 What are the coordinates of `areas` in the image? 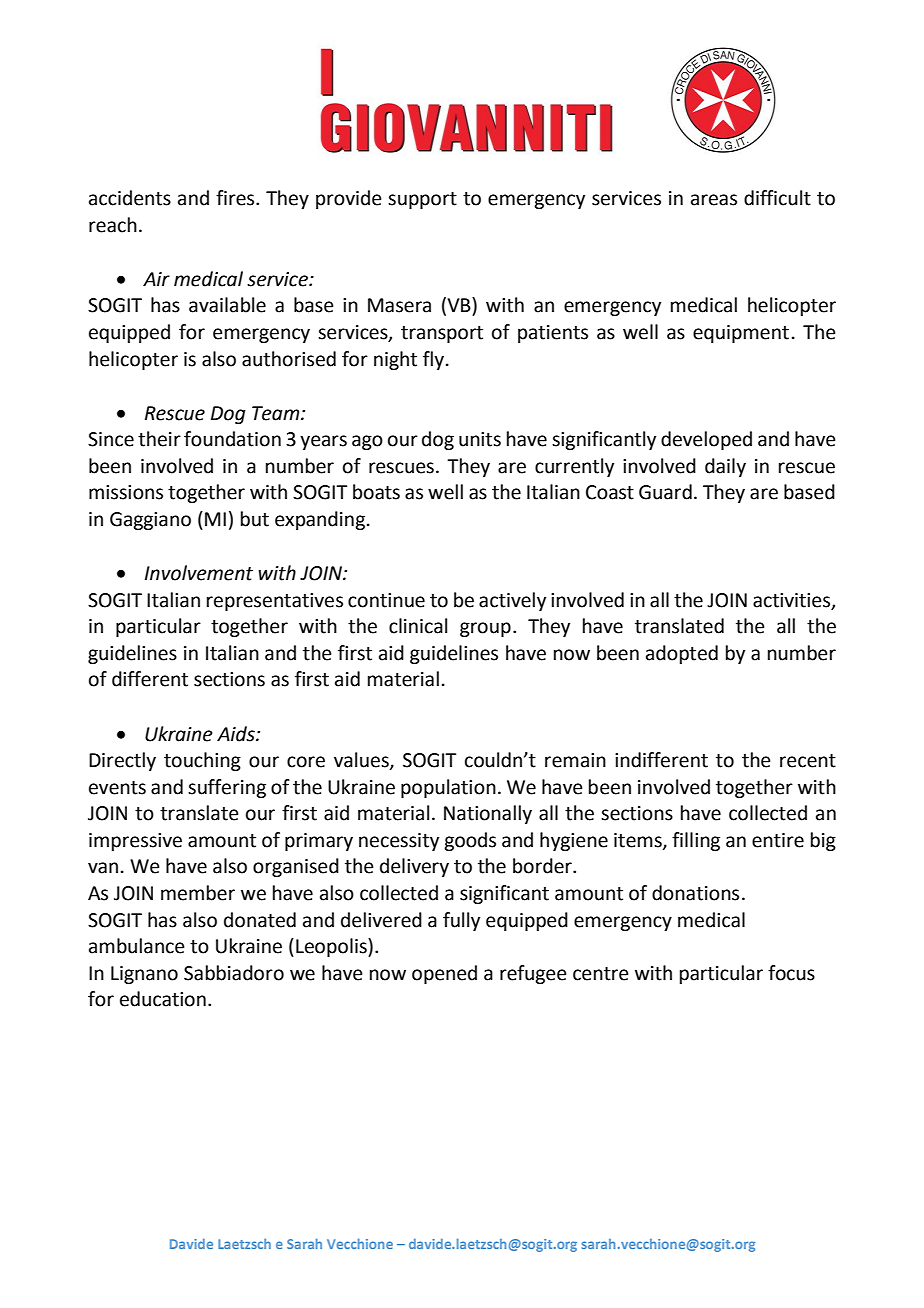 It's located at (714, 200).
